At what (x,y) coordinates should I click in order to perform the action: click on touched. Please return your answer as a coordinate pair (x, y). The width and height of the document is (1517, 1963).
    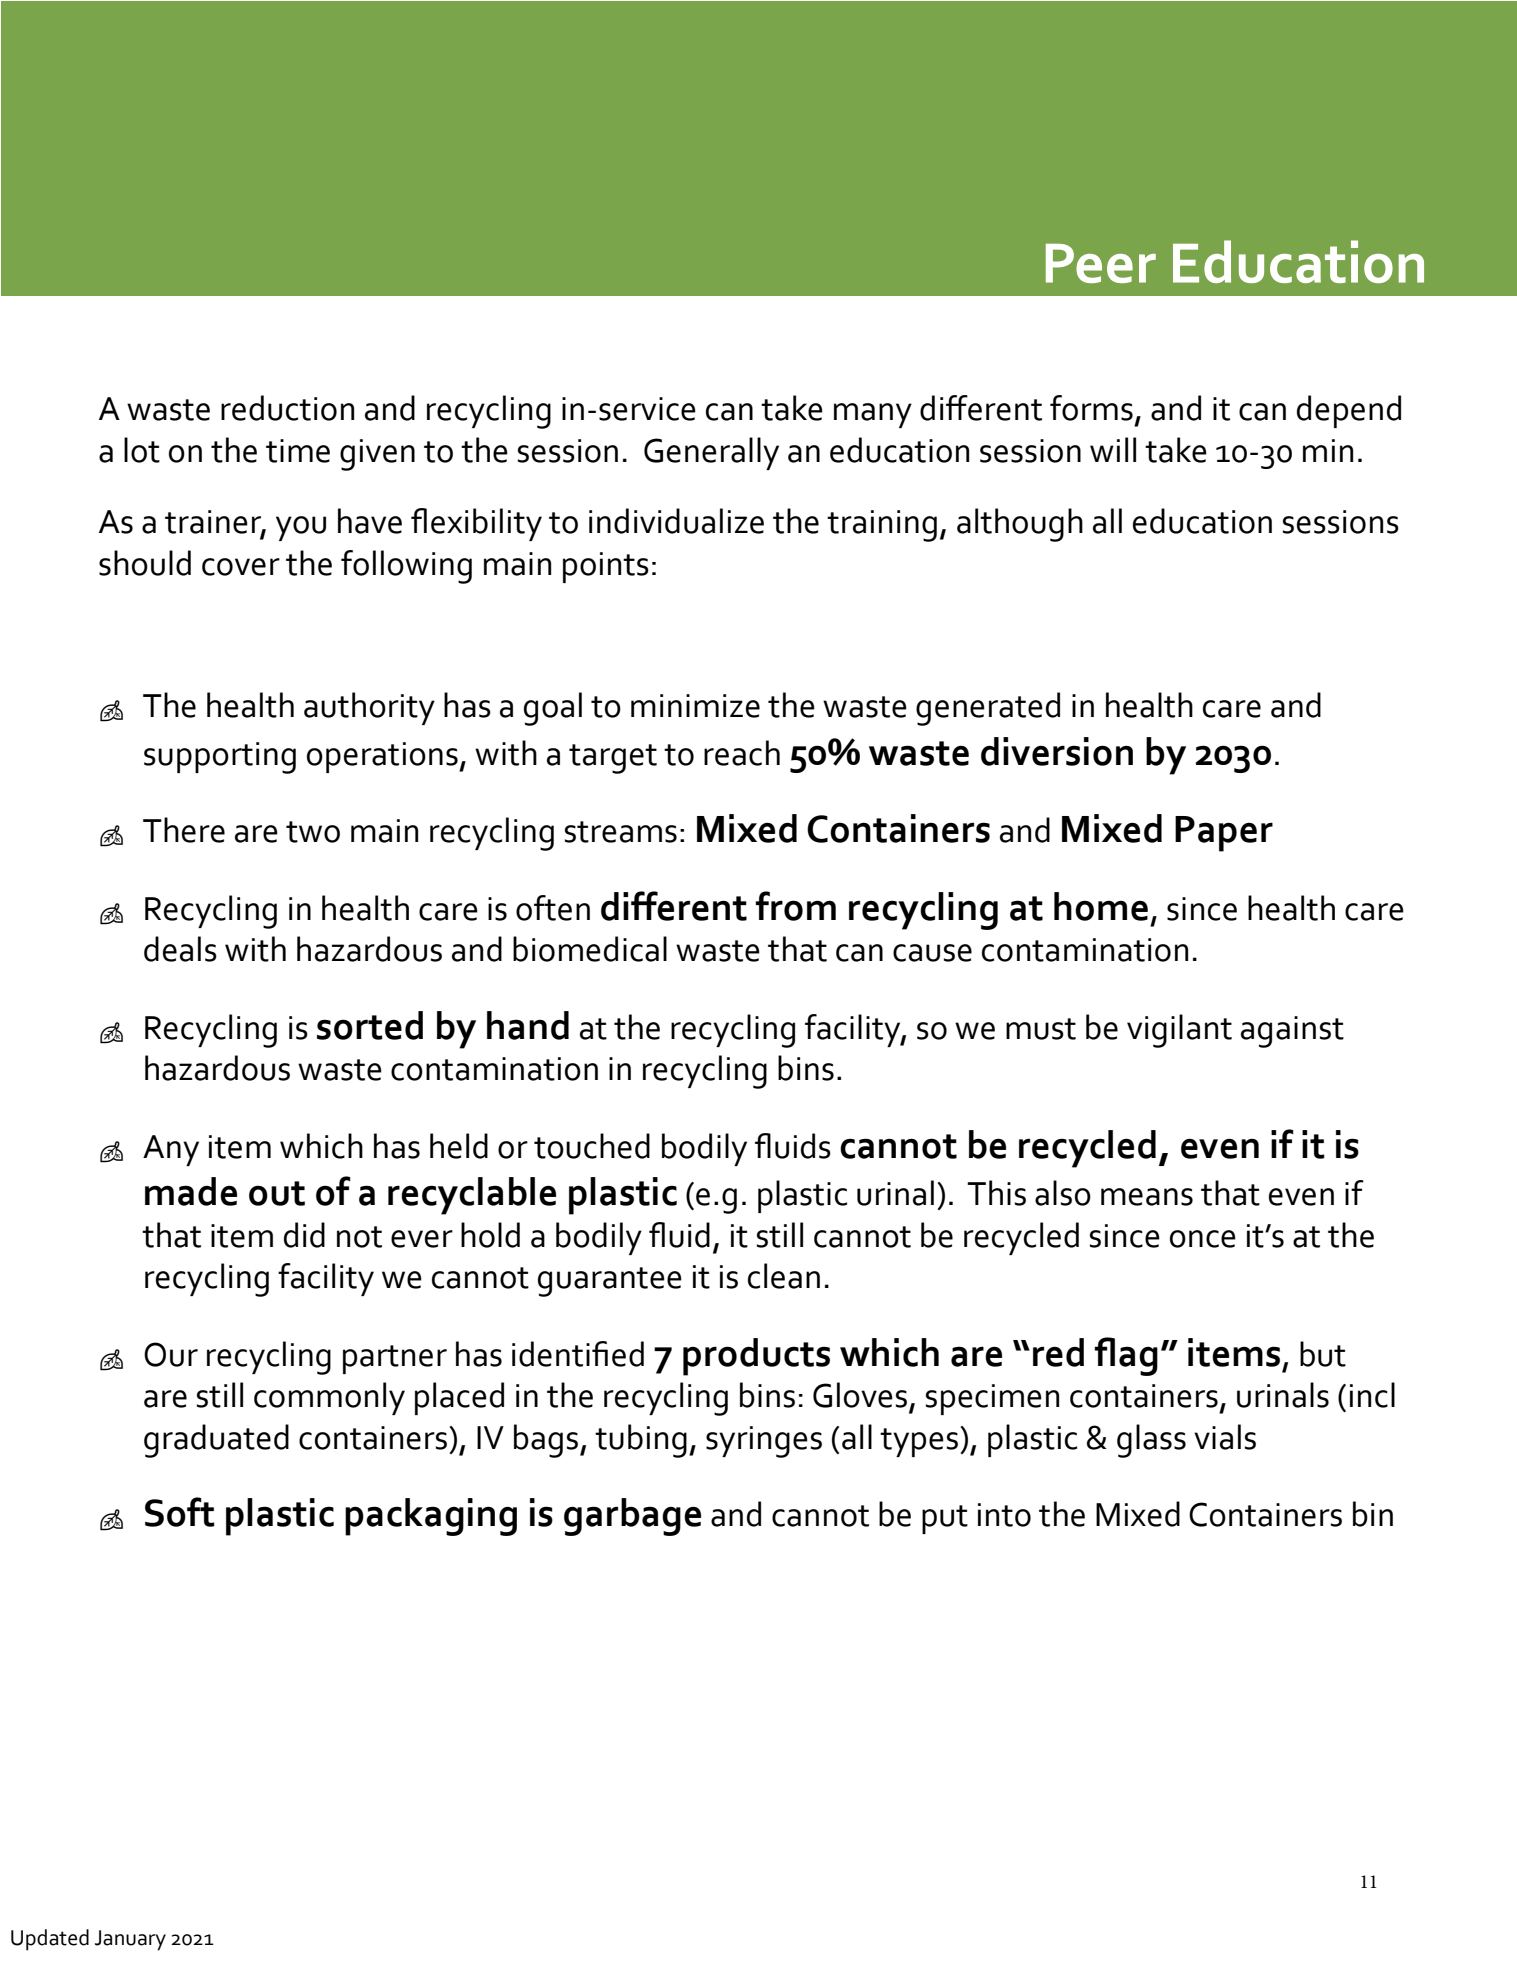
    Looking at the image, I should click on (592, 1146).
